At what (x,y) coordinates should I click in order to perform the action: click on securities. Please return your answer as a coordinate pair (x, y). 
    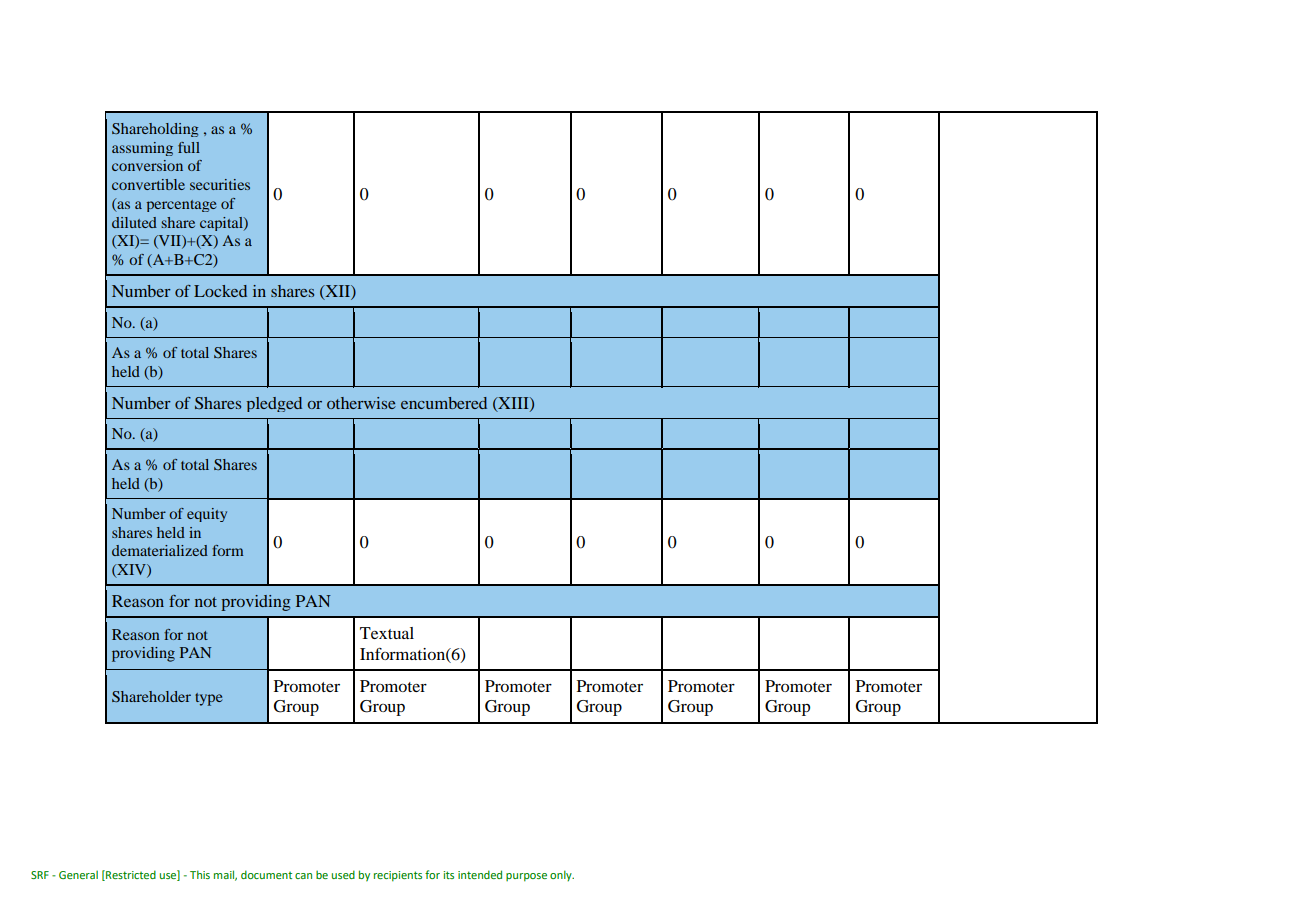
    Looking at the image, I should click on (220, 184).
